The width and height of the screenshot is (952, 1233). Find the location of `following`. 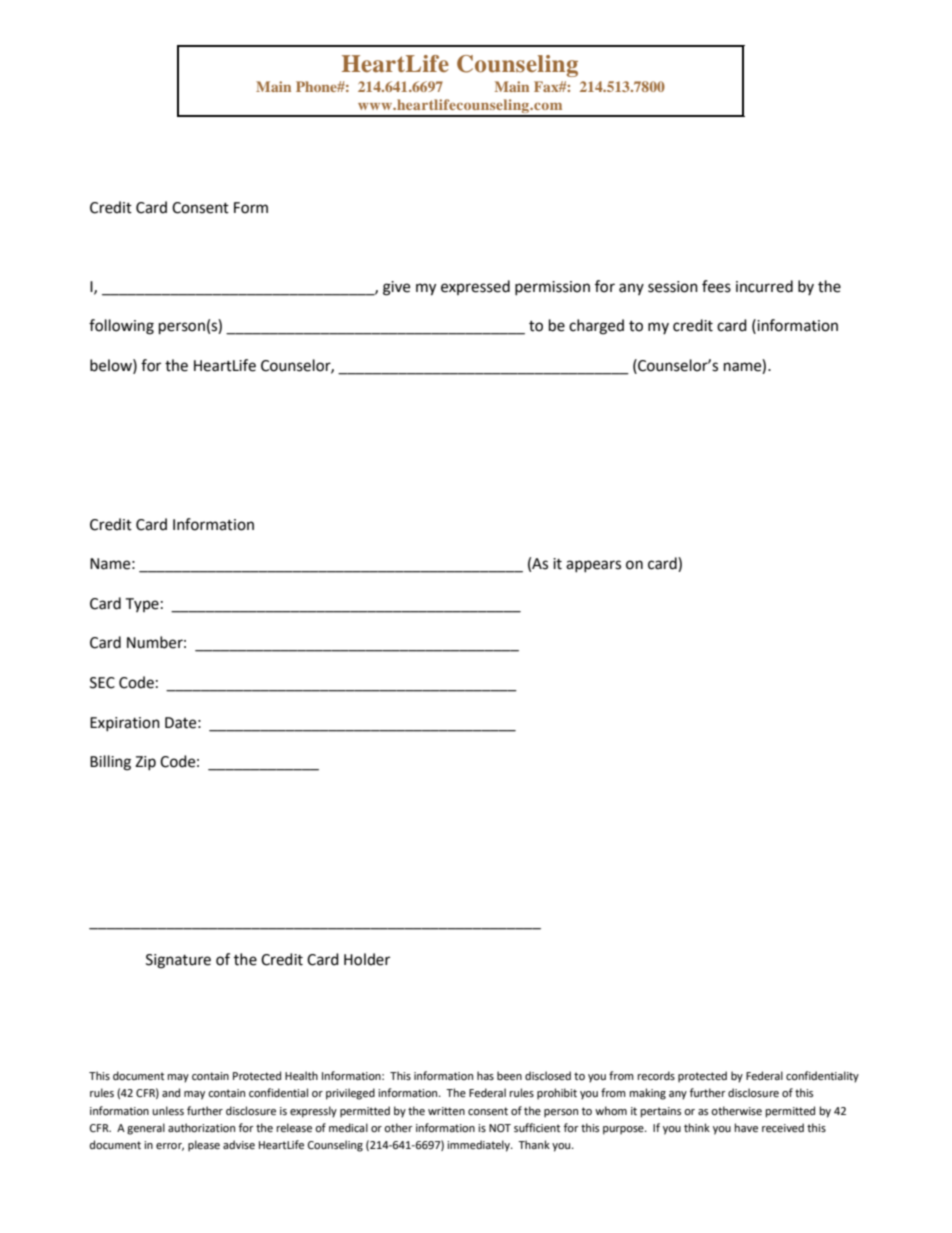

following is located at coordinates (121, 327).
